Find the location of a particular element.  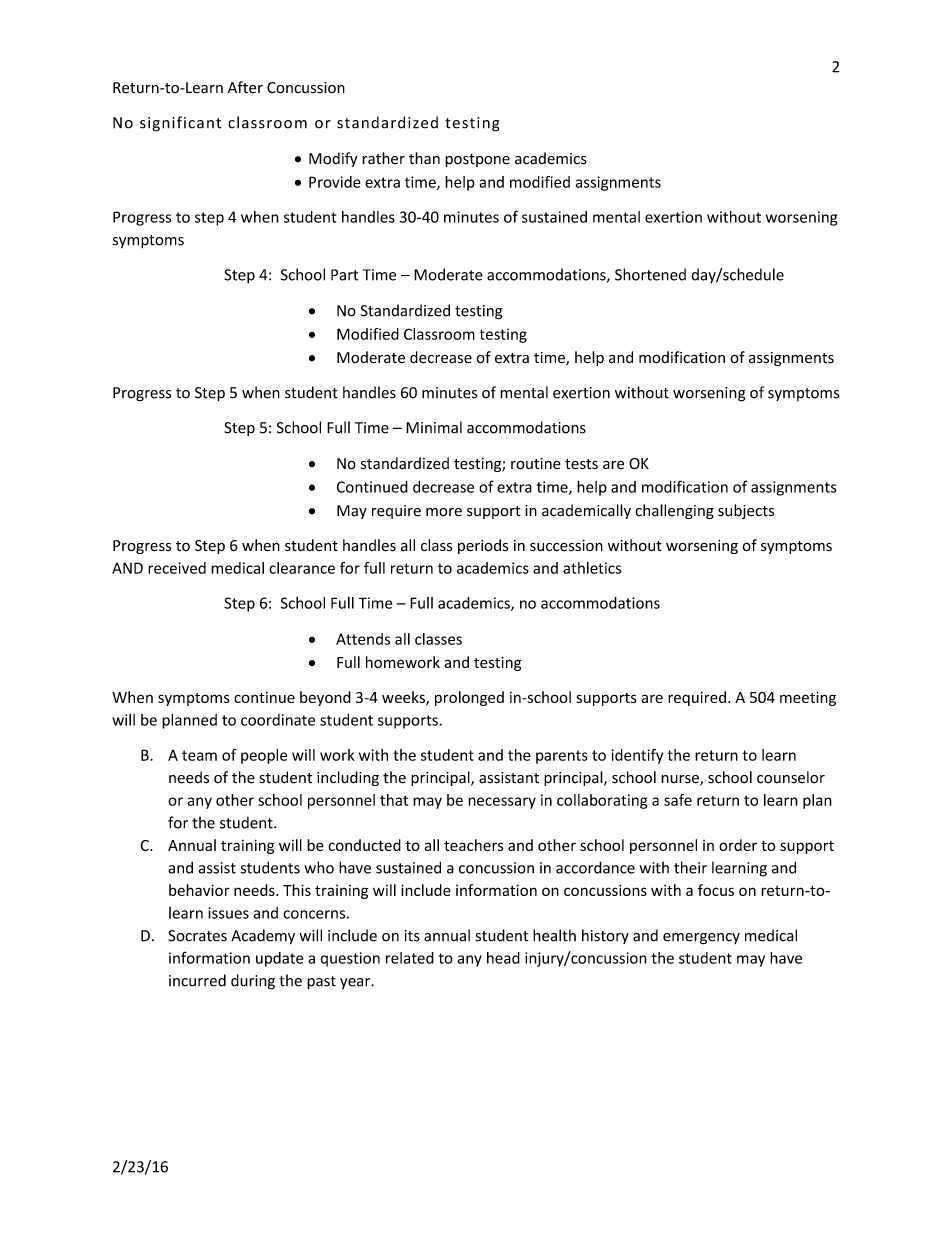

head is located at coordinates (503, 958).
